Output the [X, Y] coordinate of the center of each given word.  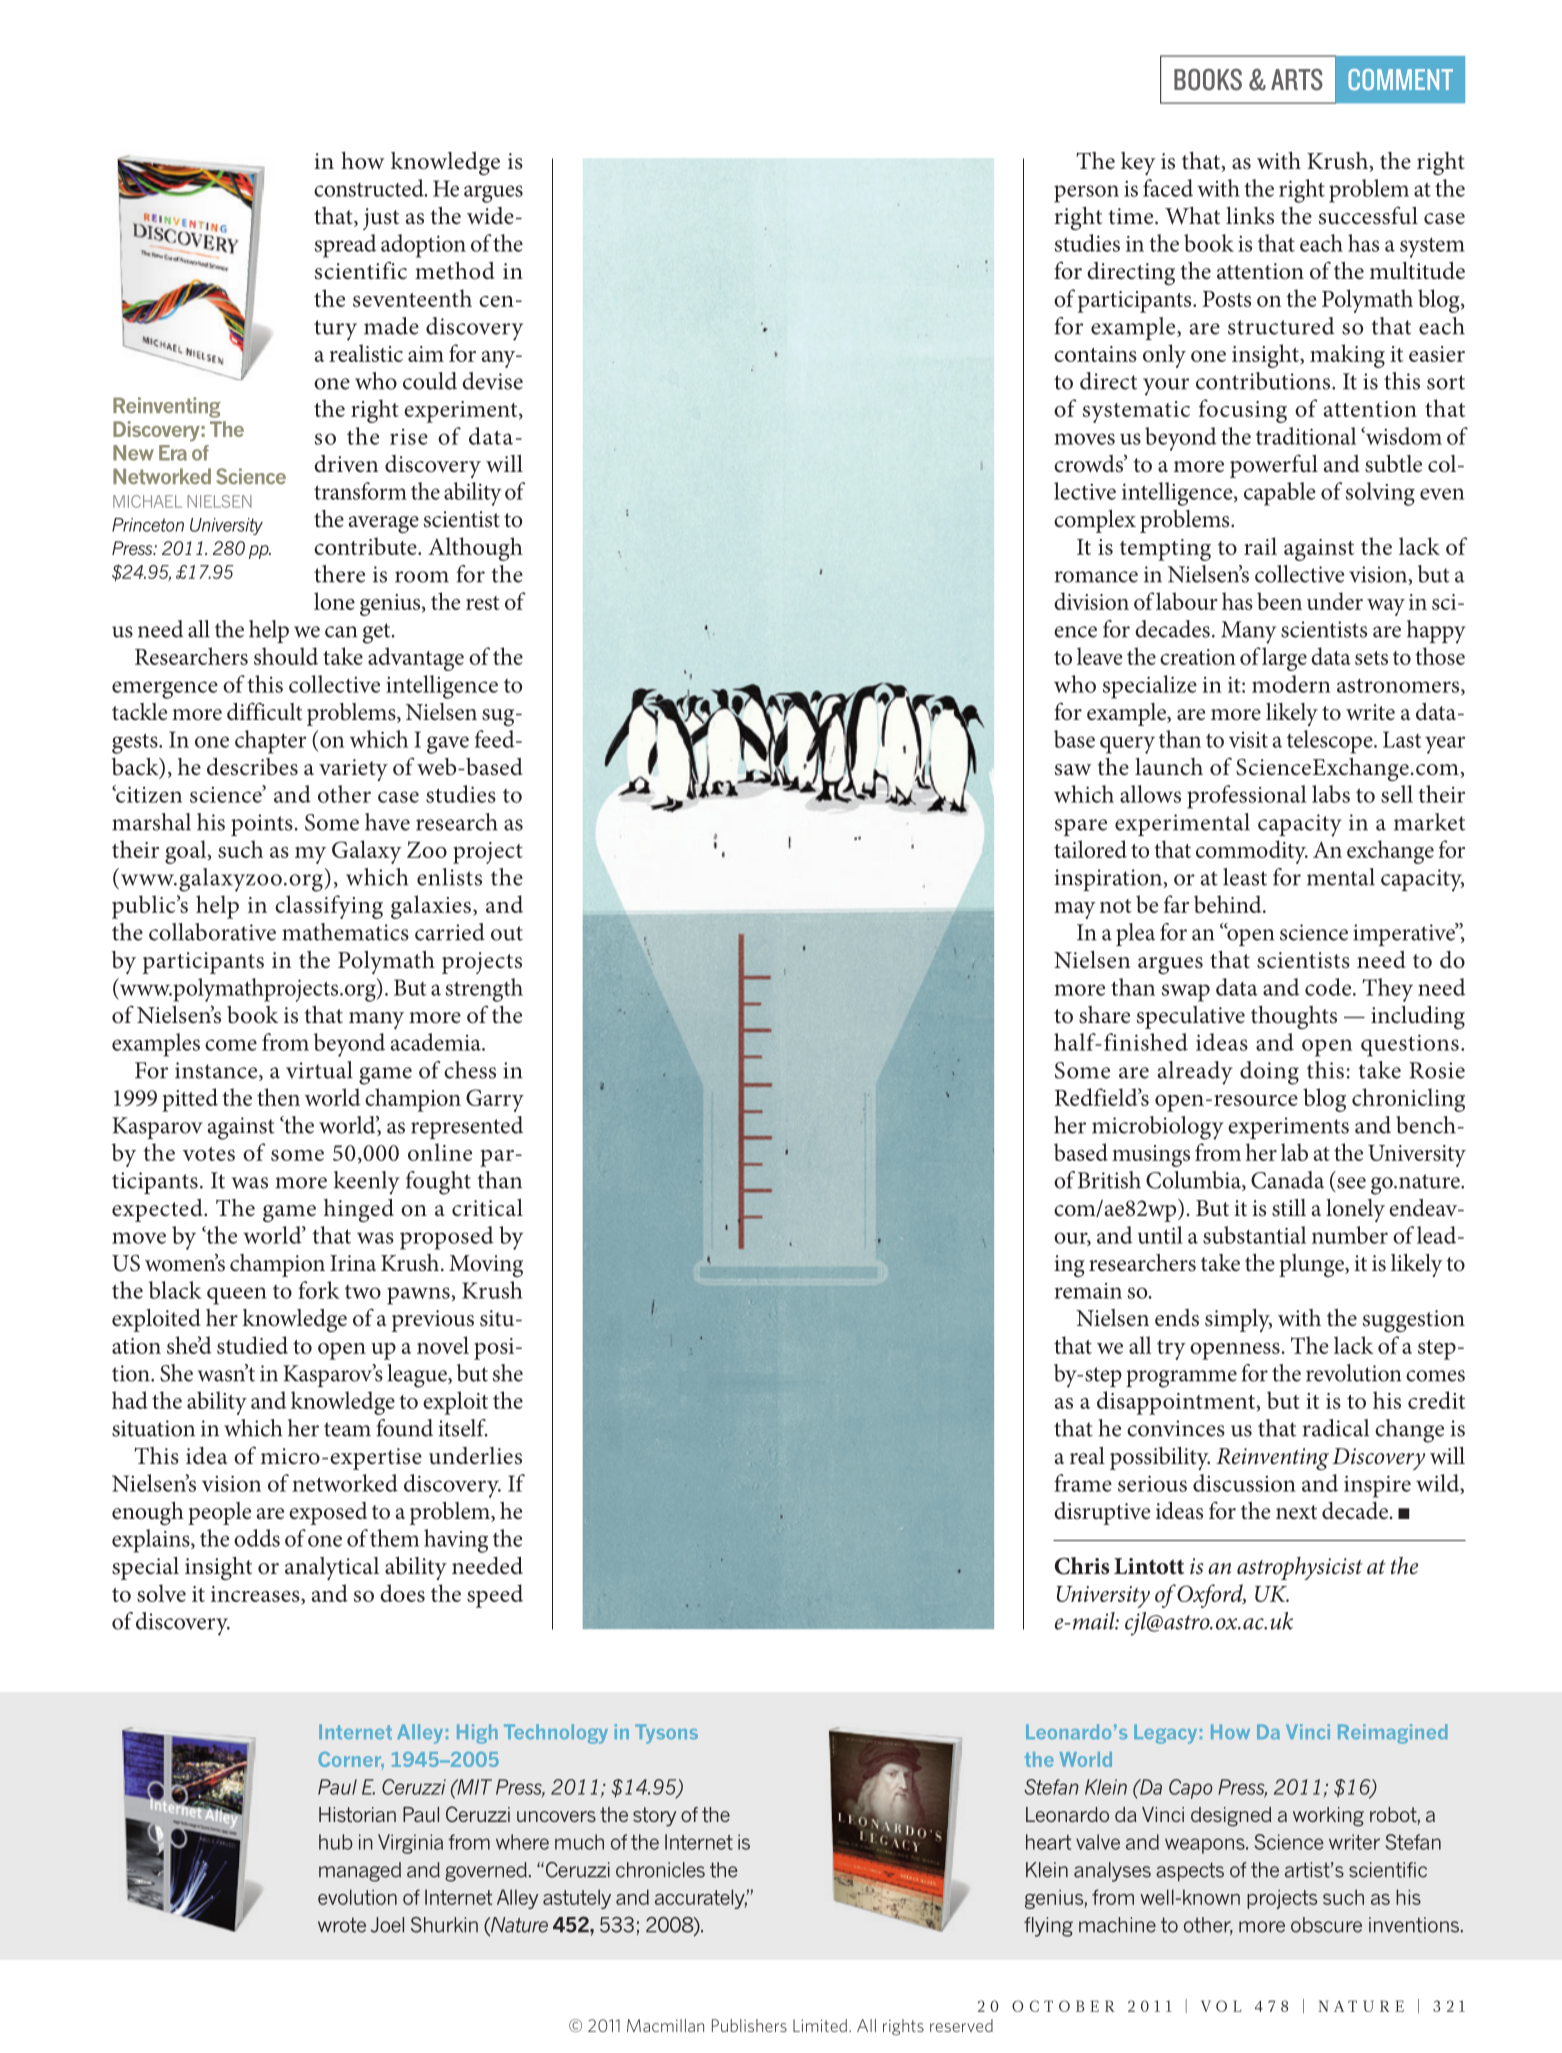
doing [1269, 1073]
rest [483, 603]
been [1279, 601]
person [1086, 194]
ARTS [1297, 79]
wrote [342, 1925]
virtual [319, 1070]
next [1296, 1512]
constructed [370, 188]
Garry [495, 1100]
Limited [820, 2025]
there [339, 574]
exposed [328, 1513]
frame [1083, 1483]
